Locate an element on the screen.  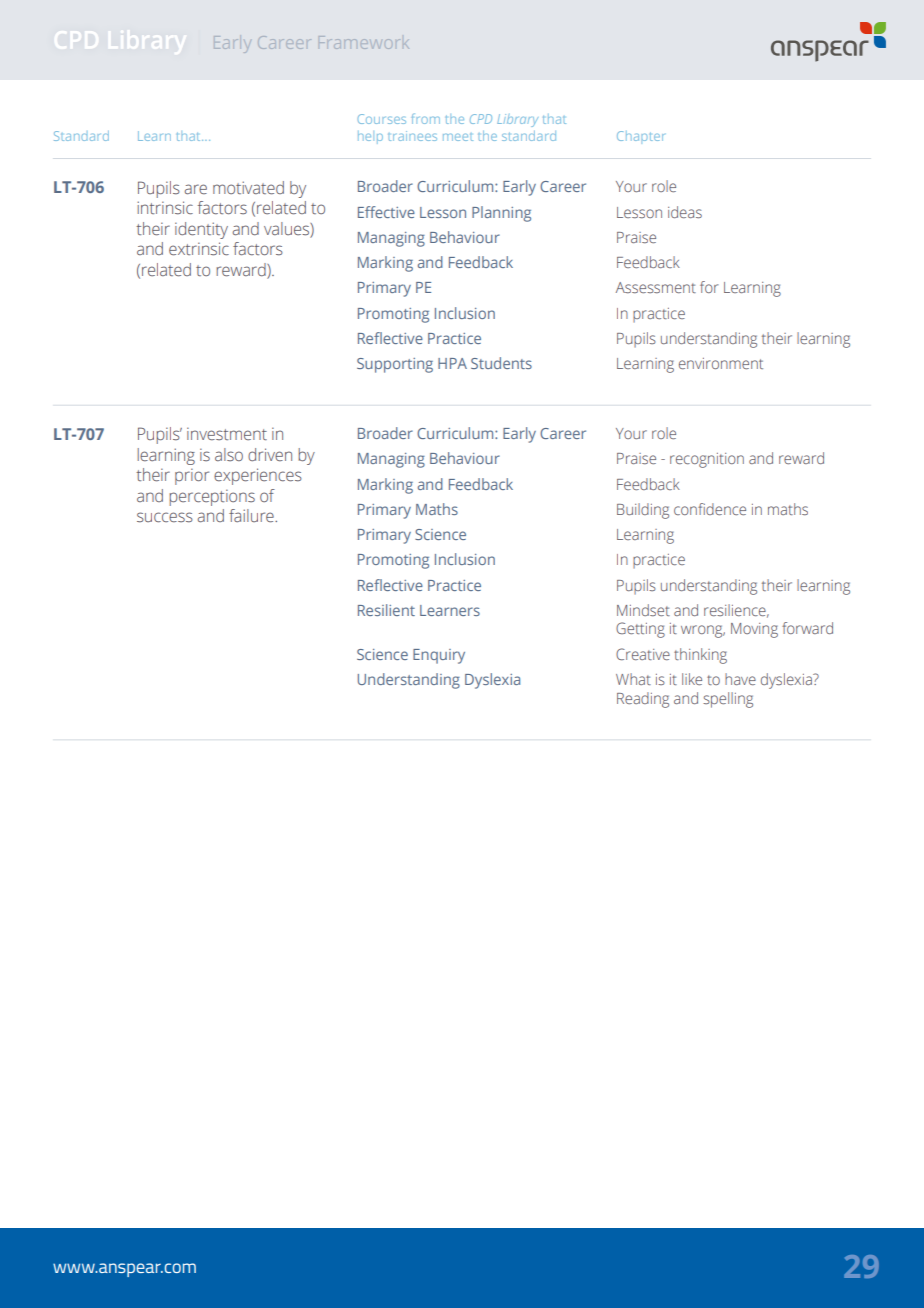
Building is located at coordinates (643, 511).
